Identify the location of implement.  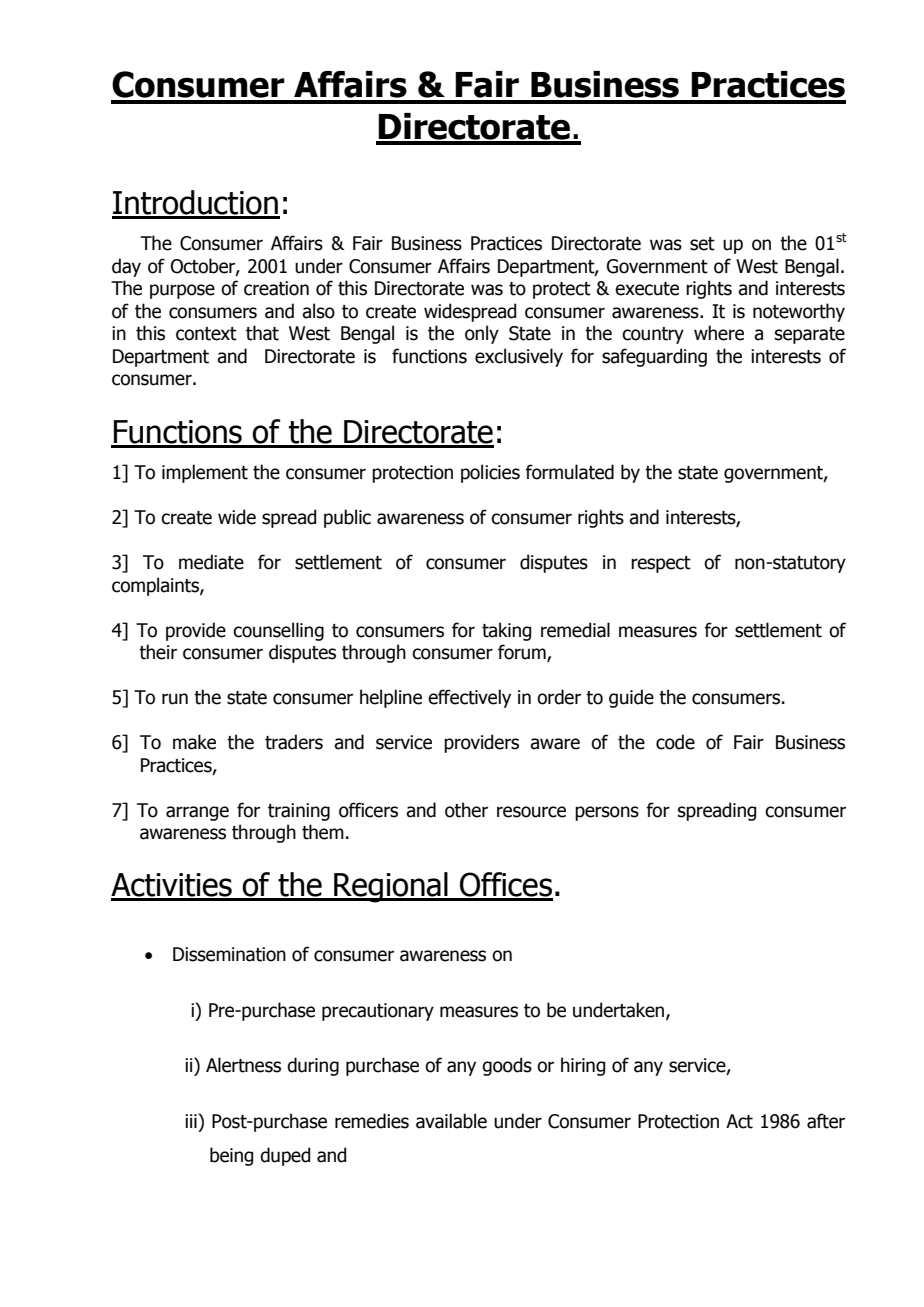
(205, 473).
